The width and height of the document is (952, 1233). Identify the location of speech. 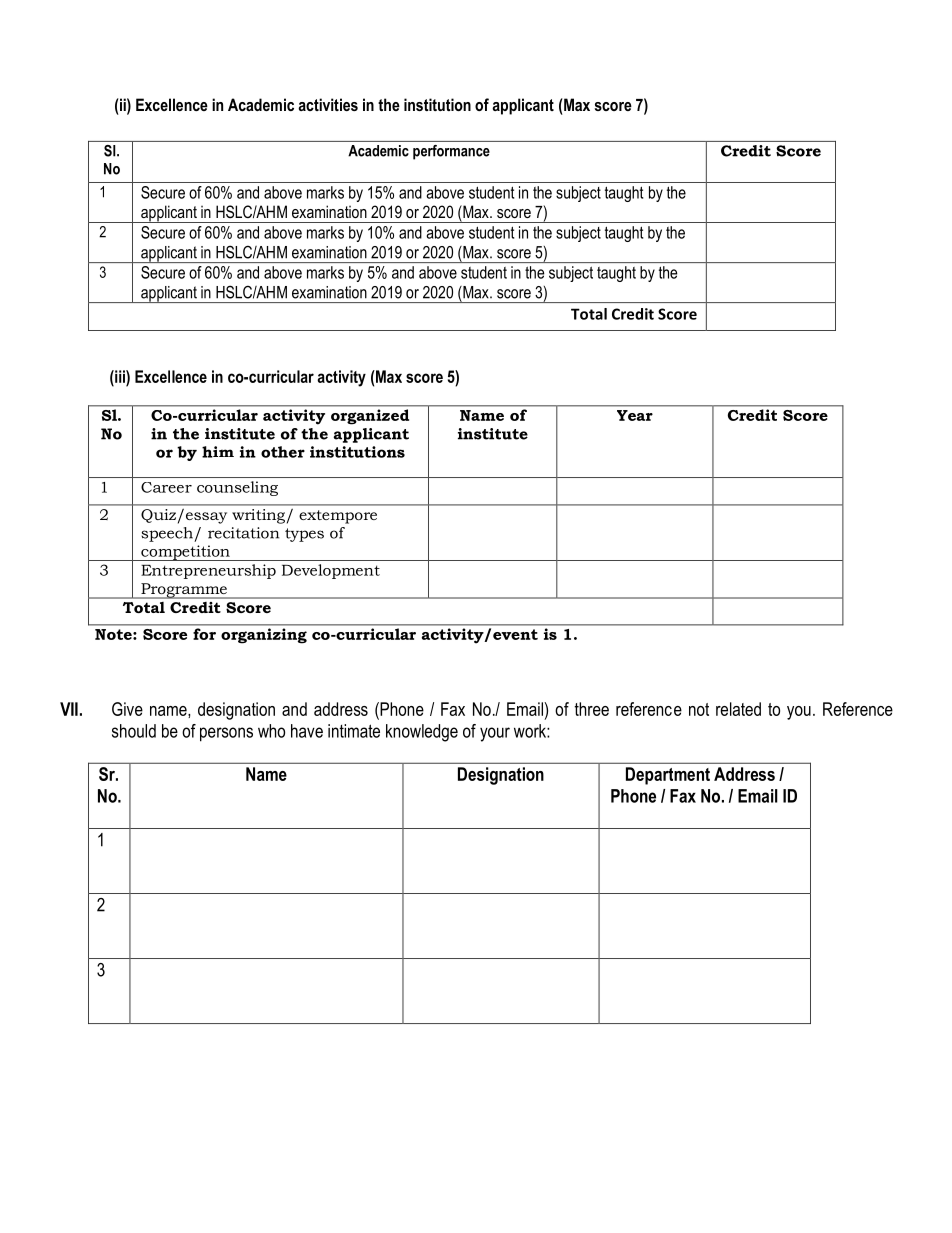
(168, 534).
